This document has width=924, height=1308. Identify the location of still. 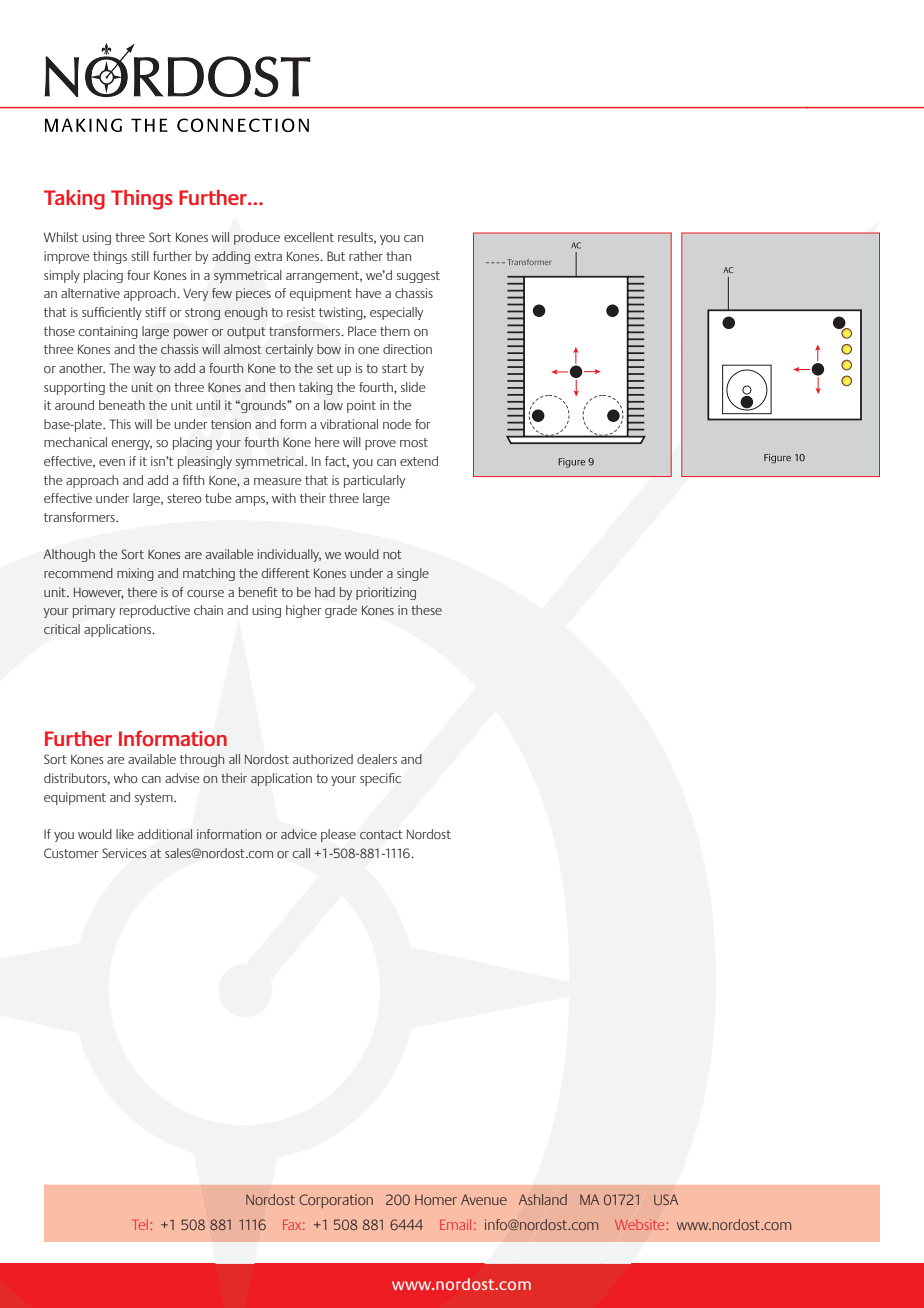
(140, 256).
